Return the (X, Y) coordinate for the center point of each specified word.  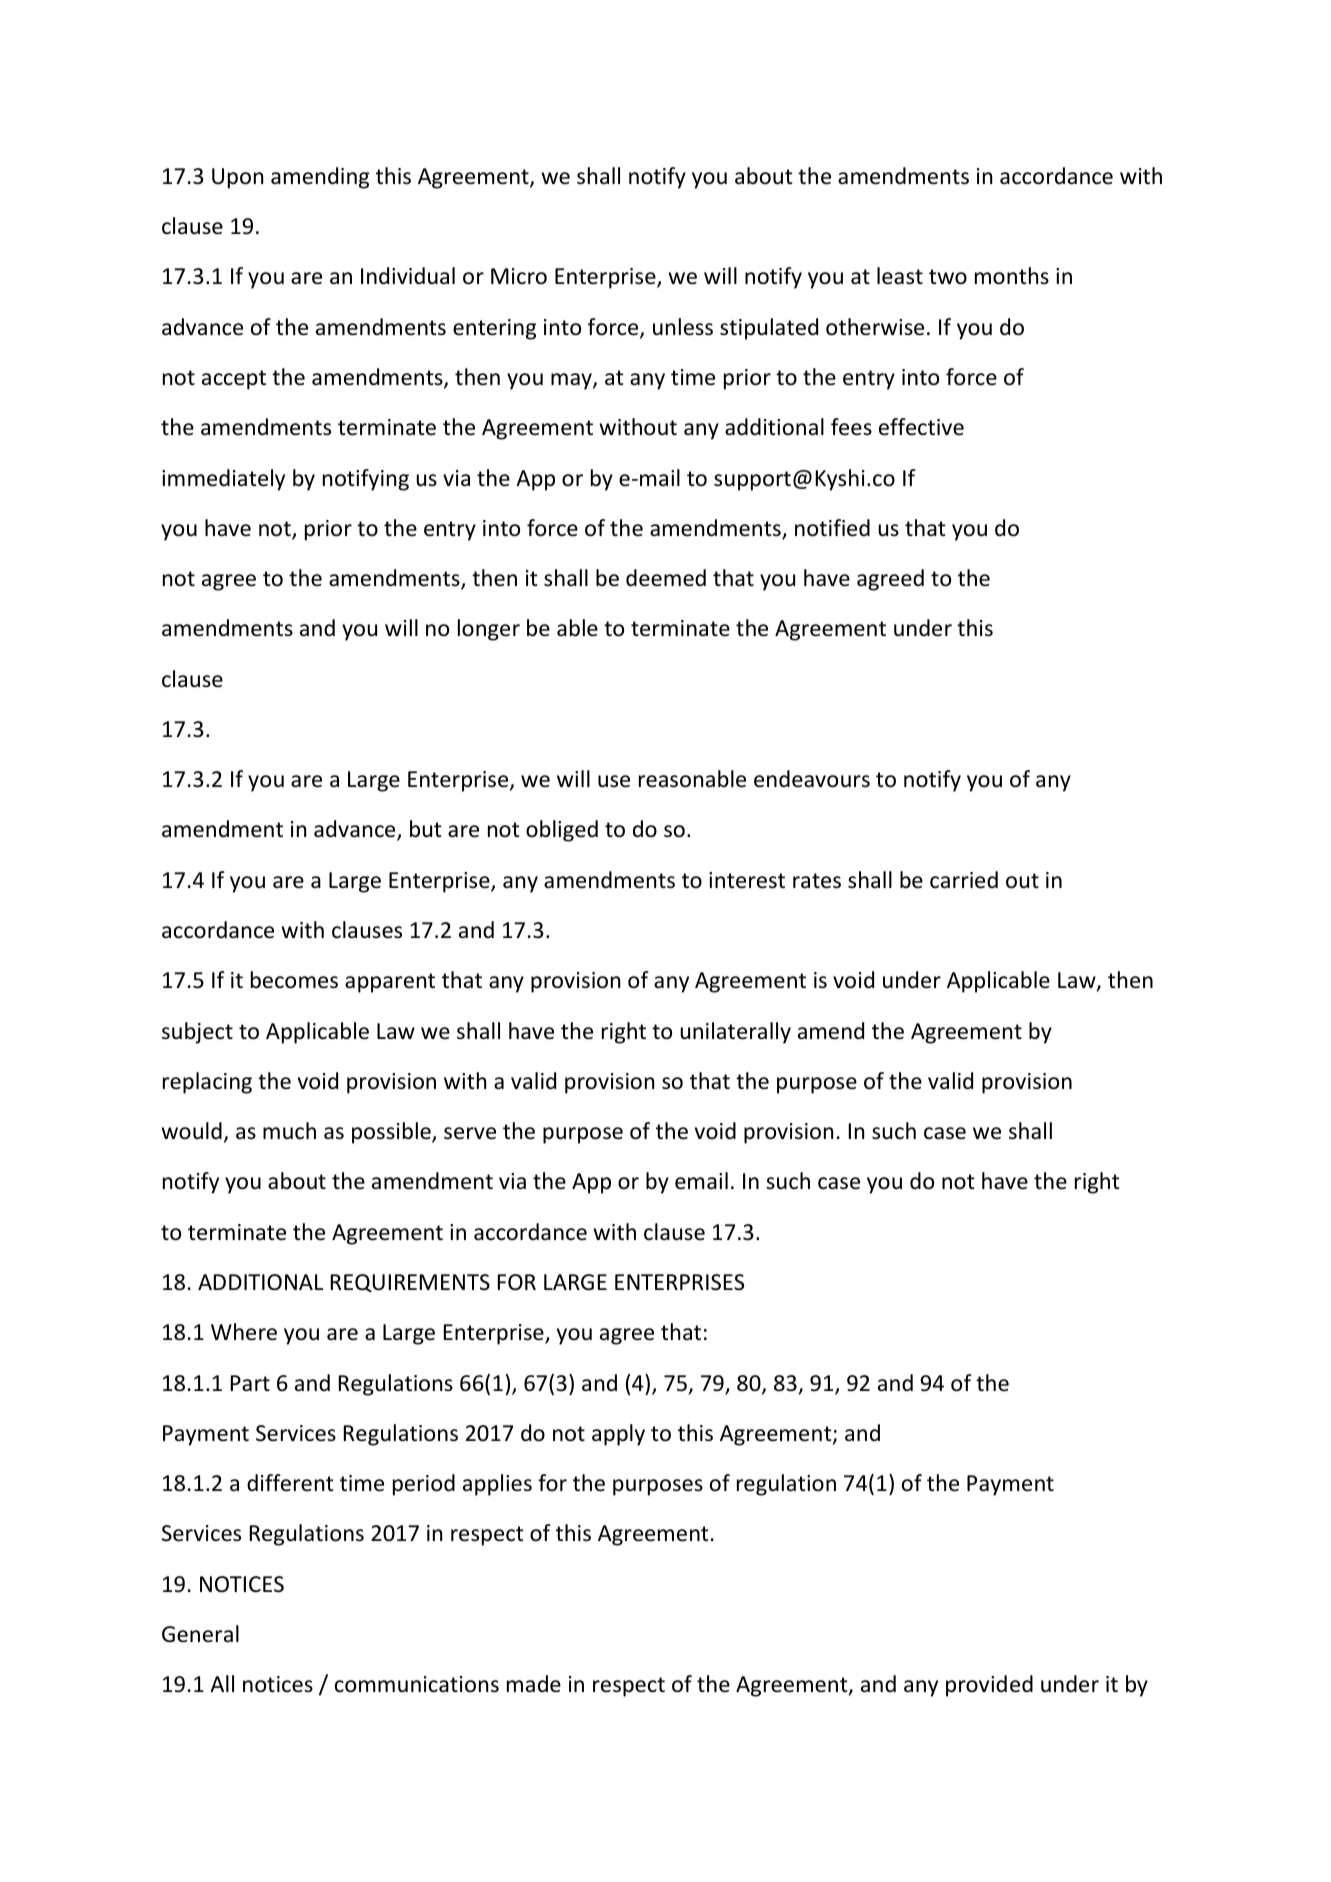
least (900, 276)
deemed (666, 578)
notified (832, 528)
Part (250, 1383)
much (289, 1131)
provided (989, 1686)
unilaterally (735, 1033)
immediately (223, 480)
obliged (562, 831)
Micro (519, 276)
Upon (237, 178)
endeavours (812, 779)
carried (964, 880)
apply (618, 1435)
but (426, 829)
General (200, 1634)
